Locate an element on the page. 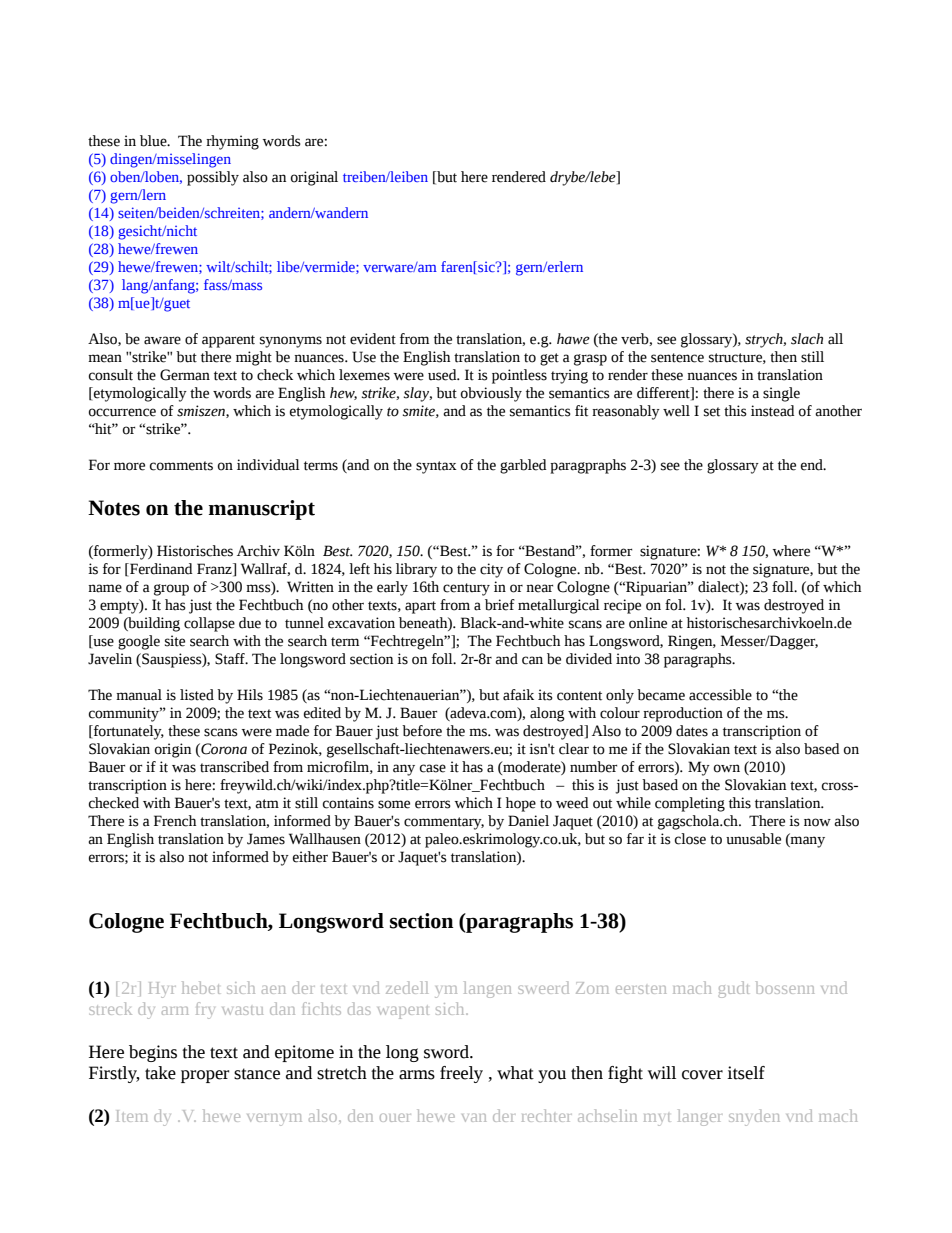 Image resolution: width=952 pixels, height=1233 pixels. collapse is located at coordinates (209, 624).
